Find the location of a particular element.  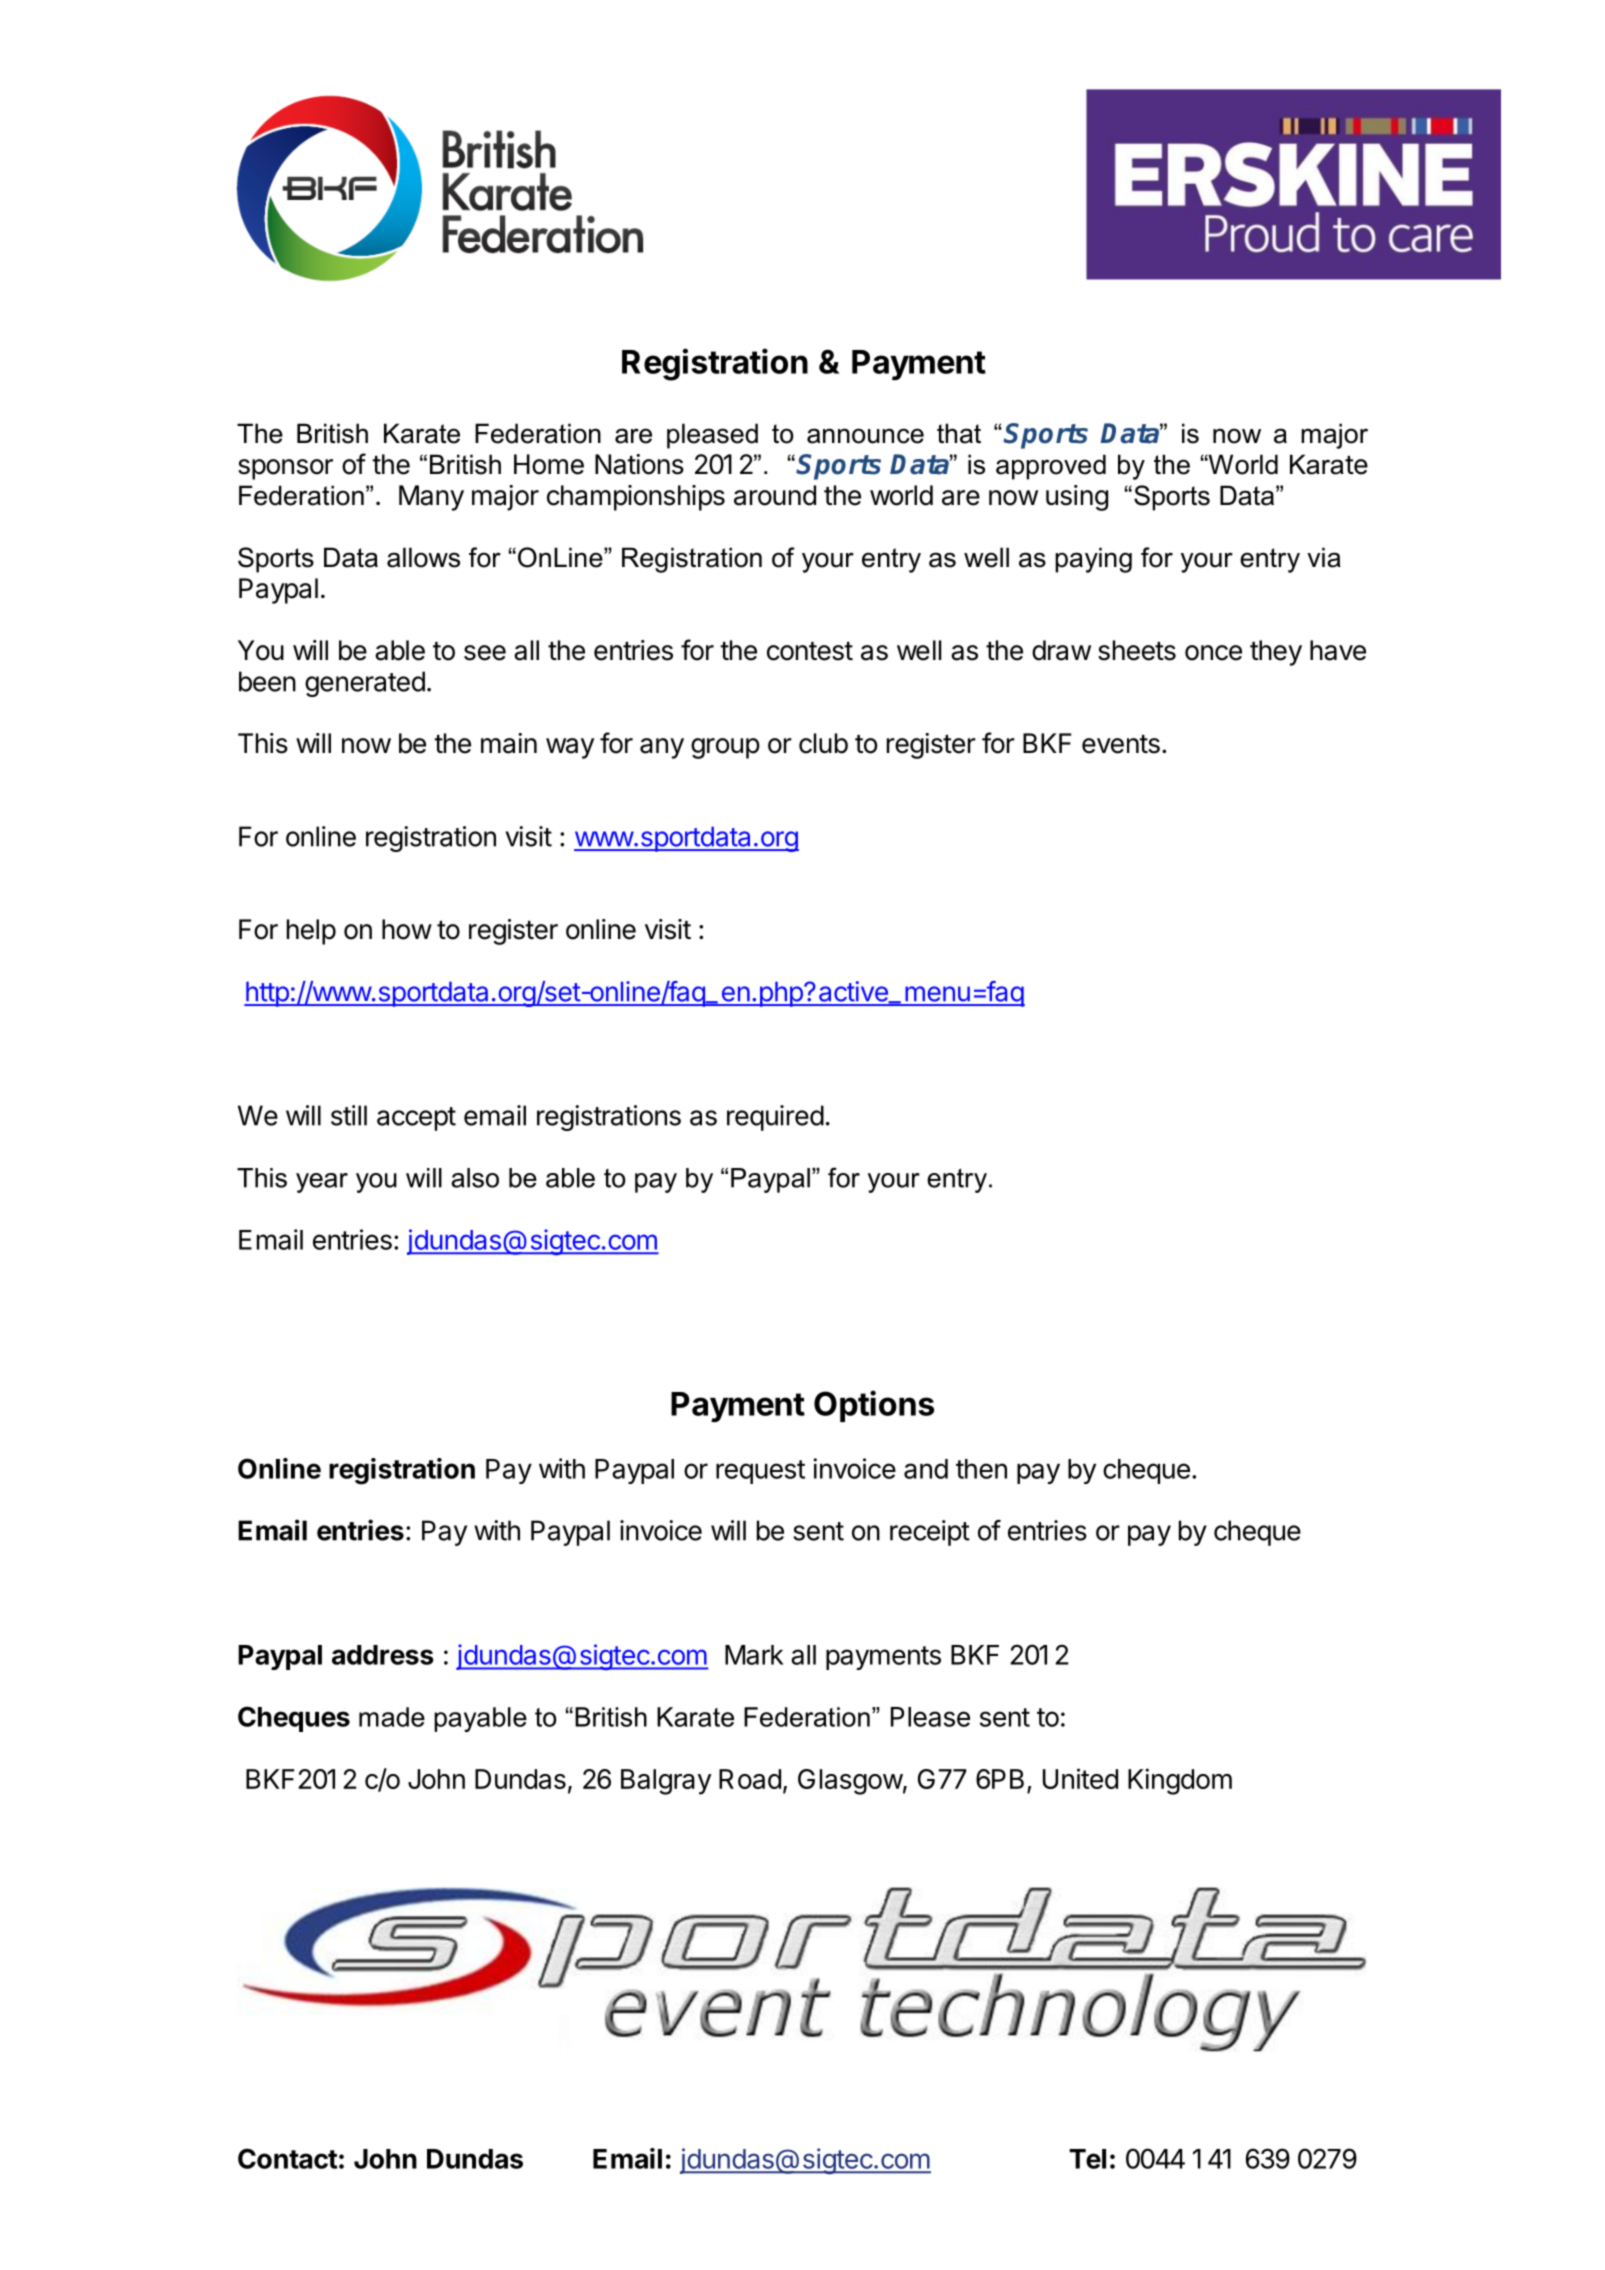

around is located at coordinates (775, 495).
